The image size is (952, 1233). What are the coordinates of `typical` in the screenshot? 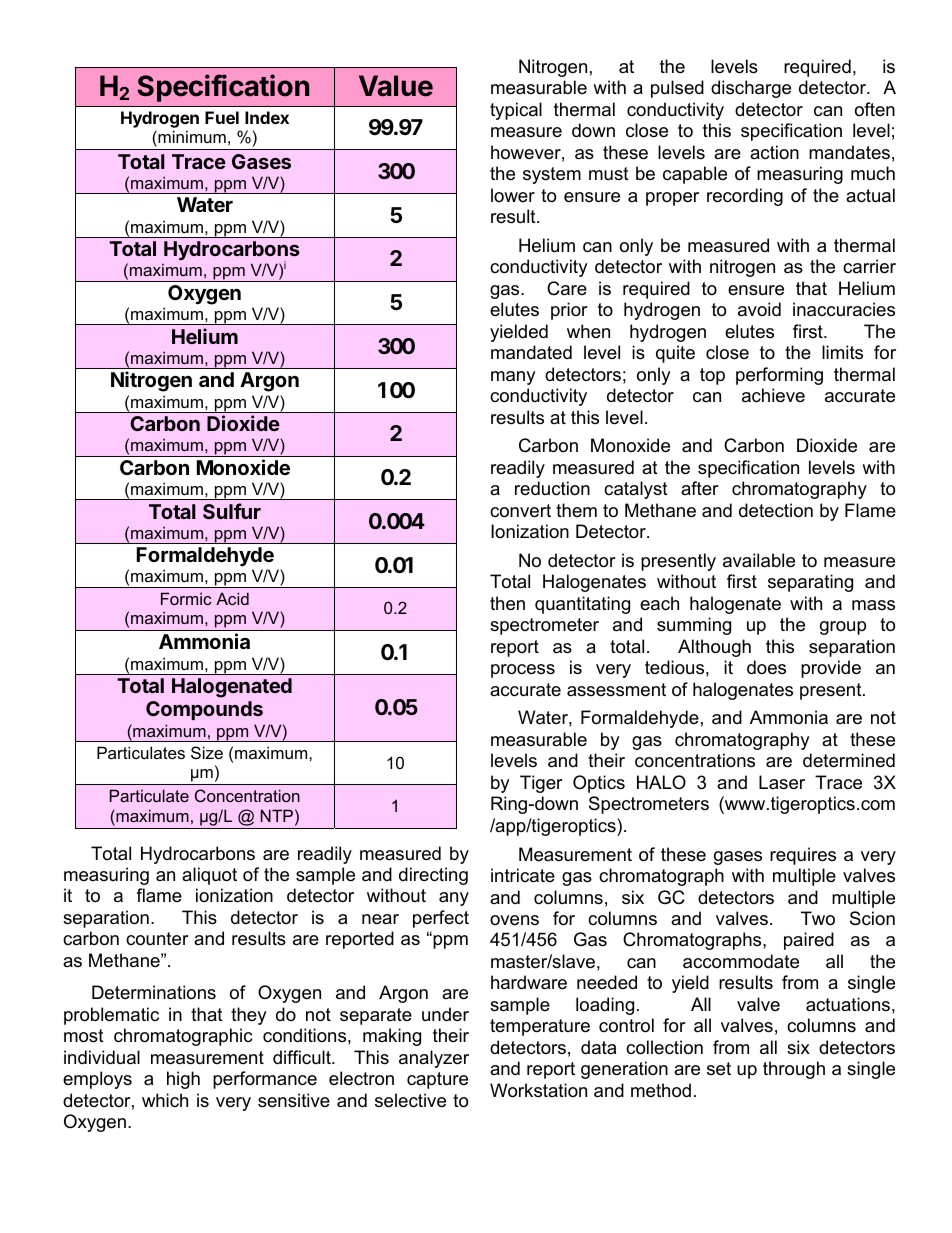 It's located at (516, 111).
